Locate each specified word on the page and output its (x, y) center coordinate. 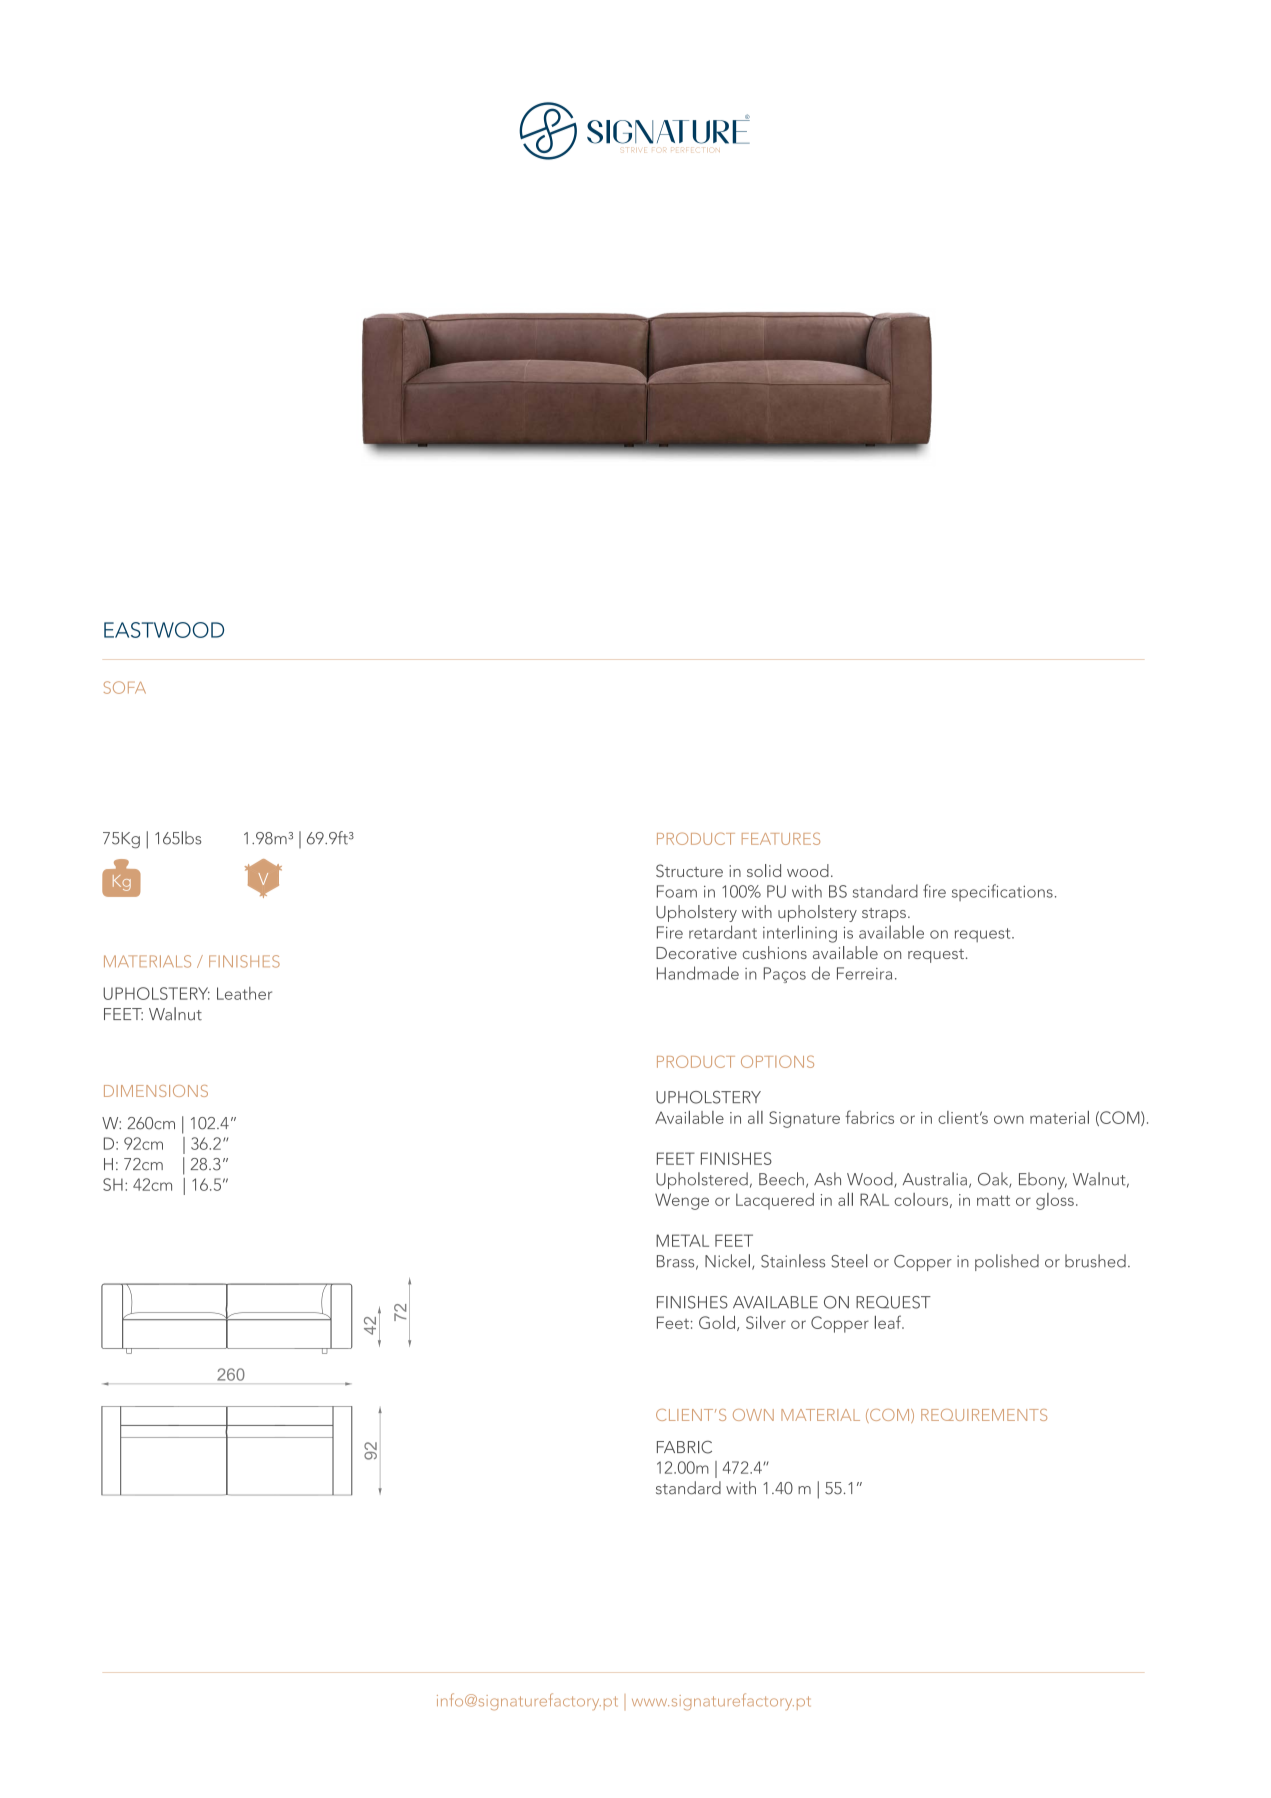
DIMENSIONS (156, 1091)
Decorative (696, 953)
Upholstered (702, 1180)
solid (764, 870)
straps (884, 915)
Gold (718, 1323)
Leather (244, 993)
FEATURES (781, 838)
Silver (766, 1322)
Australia (935, 1179)
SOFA (125, 687)
